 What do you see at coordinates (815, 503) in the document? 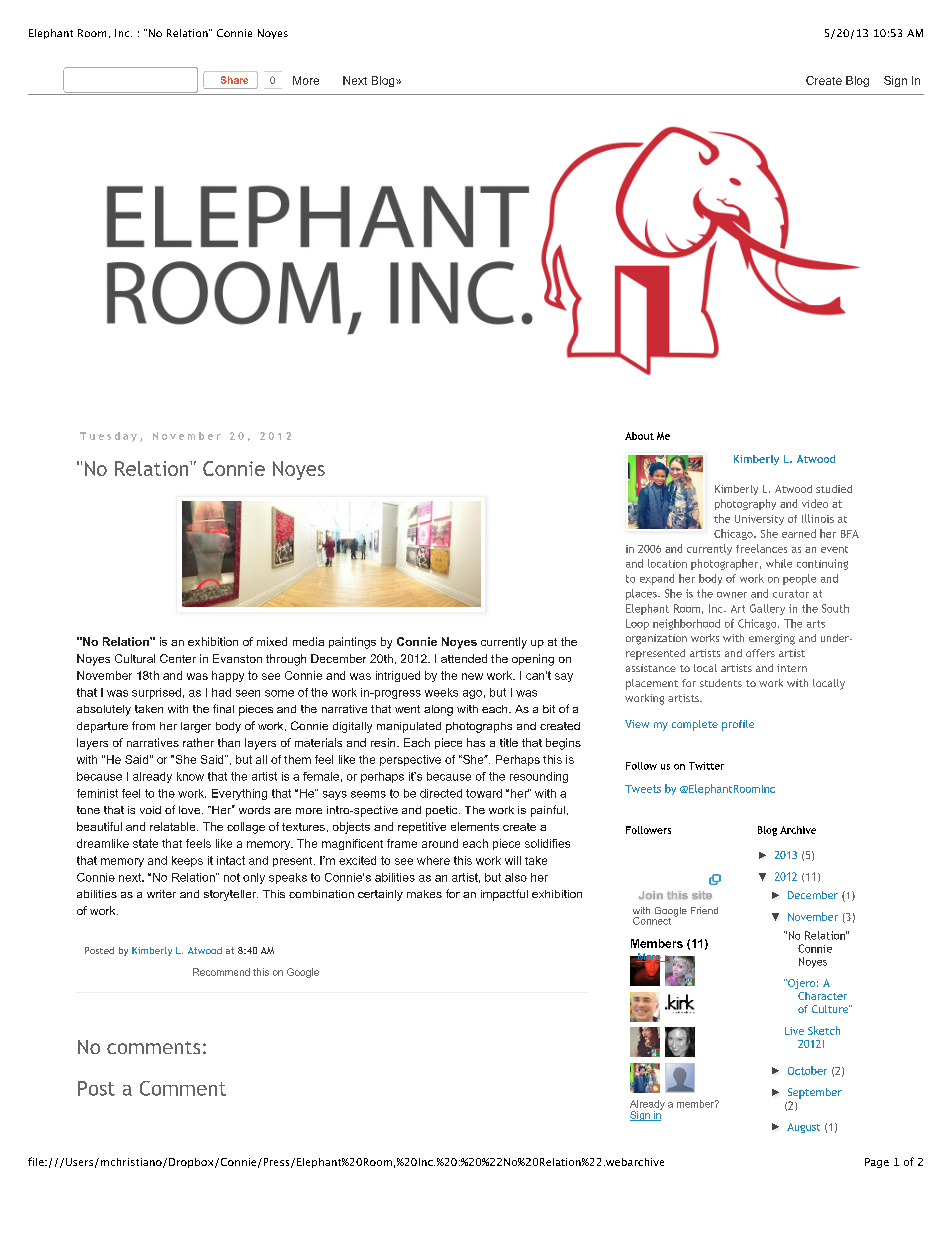
I see `video` at bounding box center [815, 503].
